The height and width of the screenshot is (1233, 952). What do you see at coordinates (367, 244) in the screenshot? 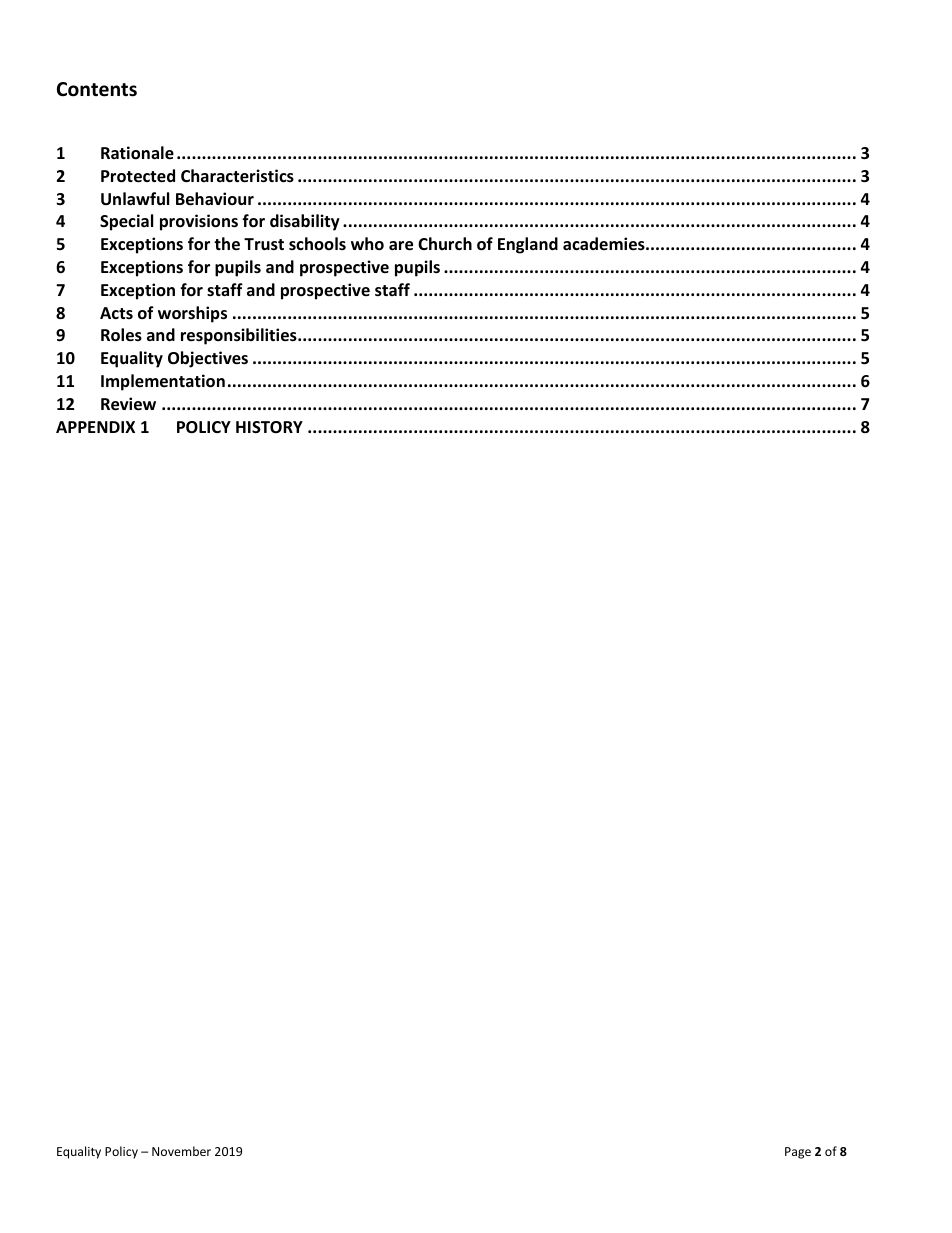
I see `who` at bounding box center [367, 244].
